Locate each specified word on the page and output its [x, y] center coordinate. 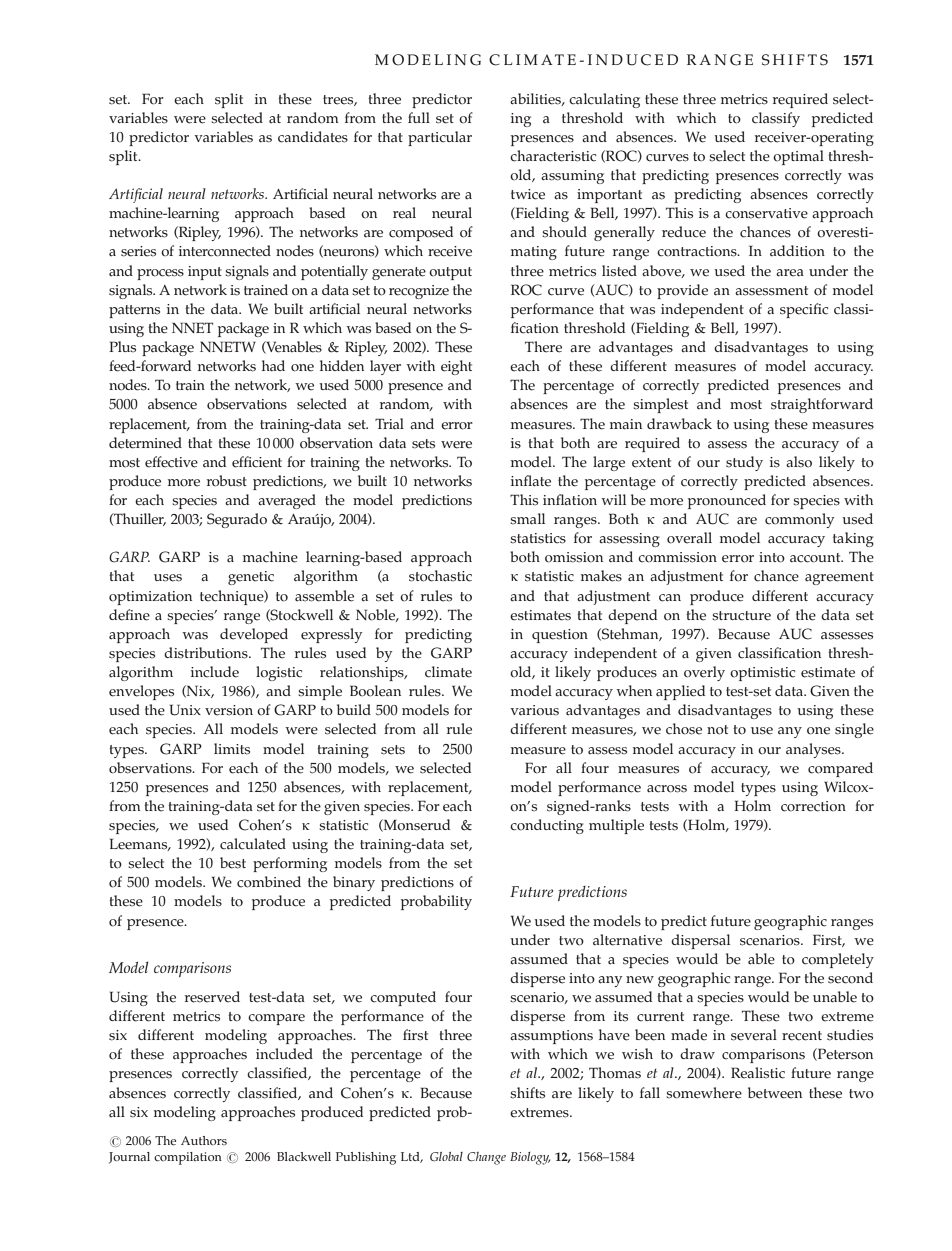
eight [456, 367]
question [560, 636]
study [744, 463]
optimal [798, 157]
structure [741, 616]
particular [440, 138]
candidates [313, 137]
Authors [204, 1140]
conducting [547, 826]
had [273, 365]
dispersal [700, 941]
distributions [207, 653]
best [233, 863]
